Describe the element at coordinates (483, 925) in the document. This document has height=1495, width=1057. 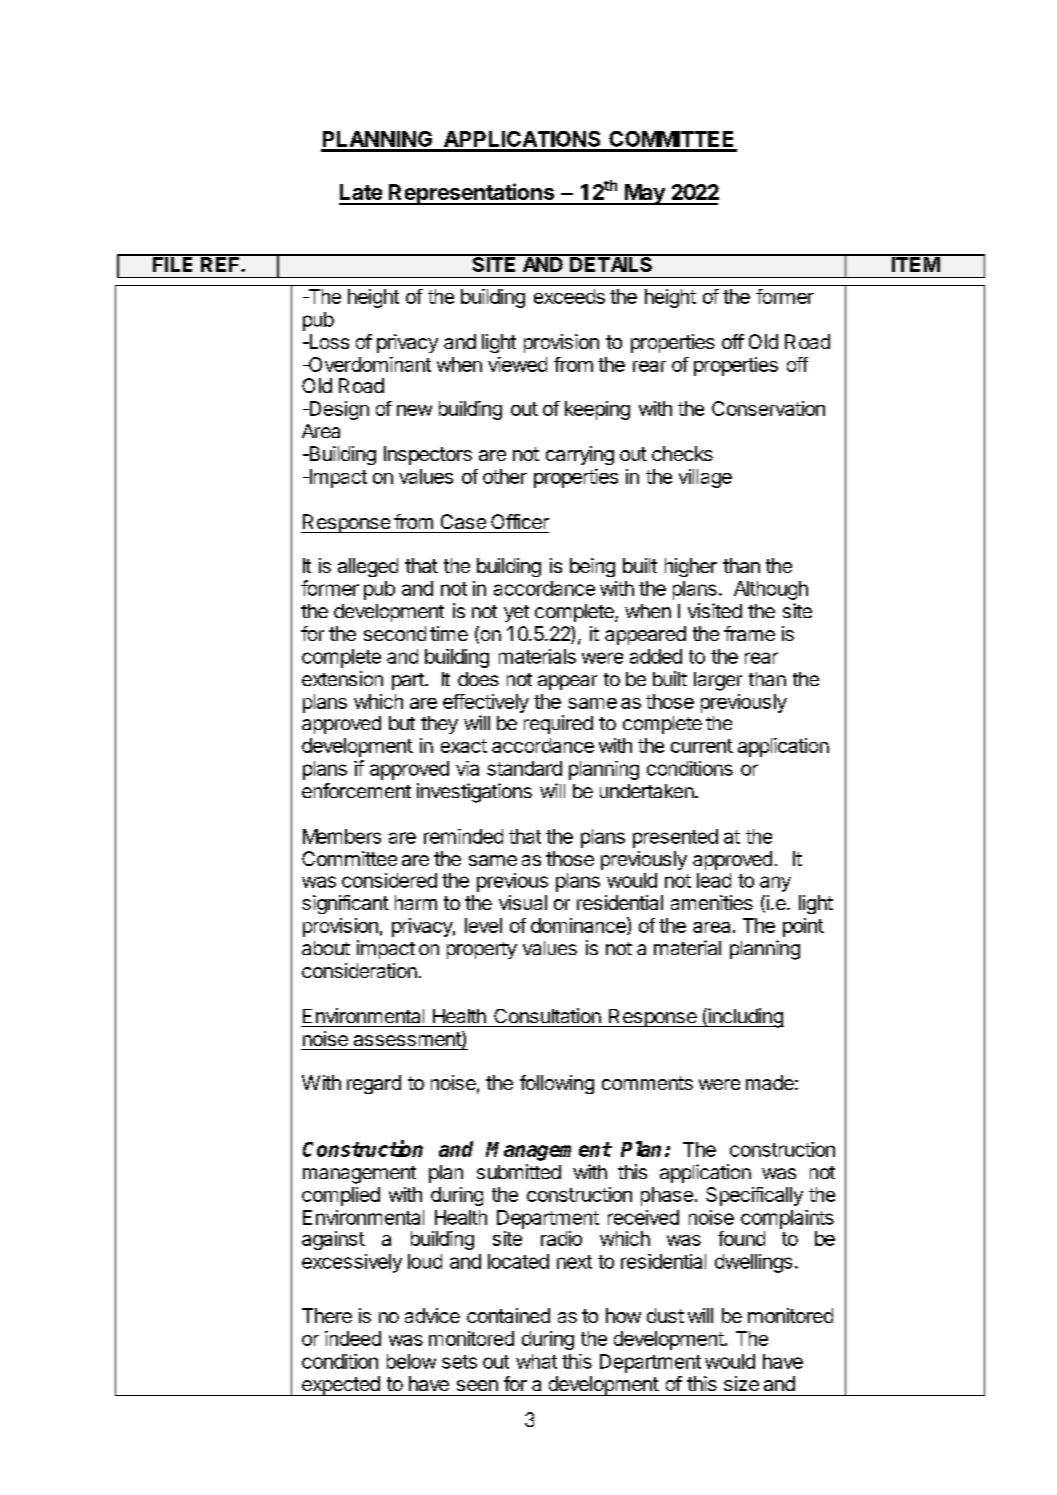
I see `level` at that location.
